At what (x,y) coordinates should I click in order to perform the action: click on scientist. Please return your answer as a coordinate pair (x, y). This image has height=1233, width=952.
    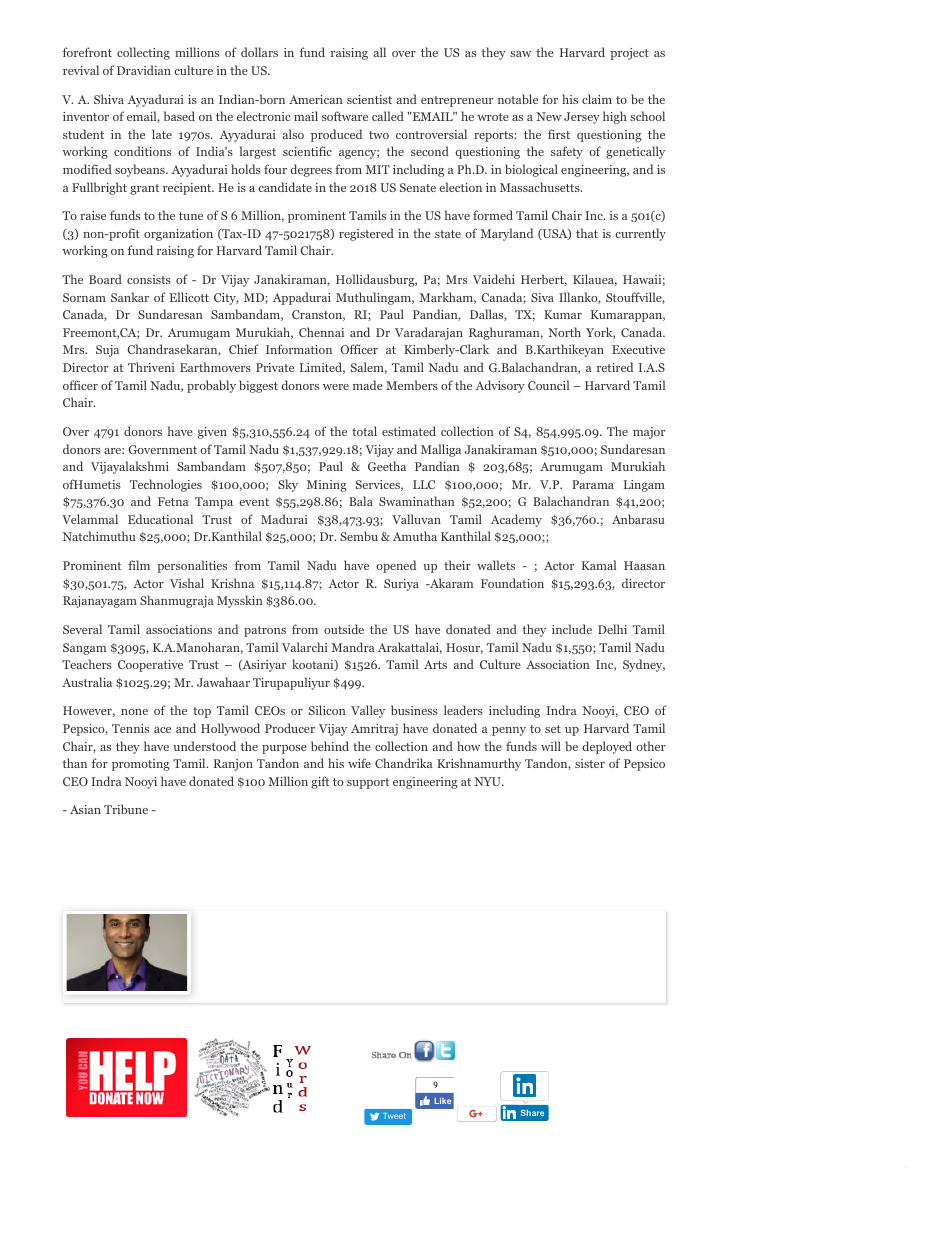
    Looking at the image, I should click on (369, 99).
